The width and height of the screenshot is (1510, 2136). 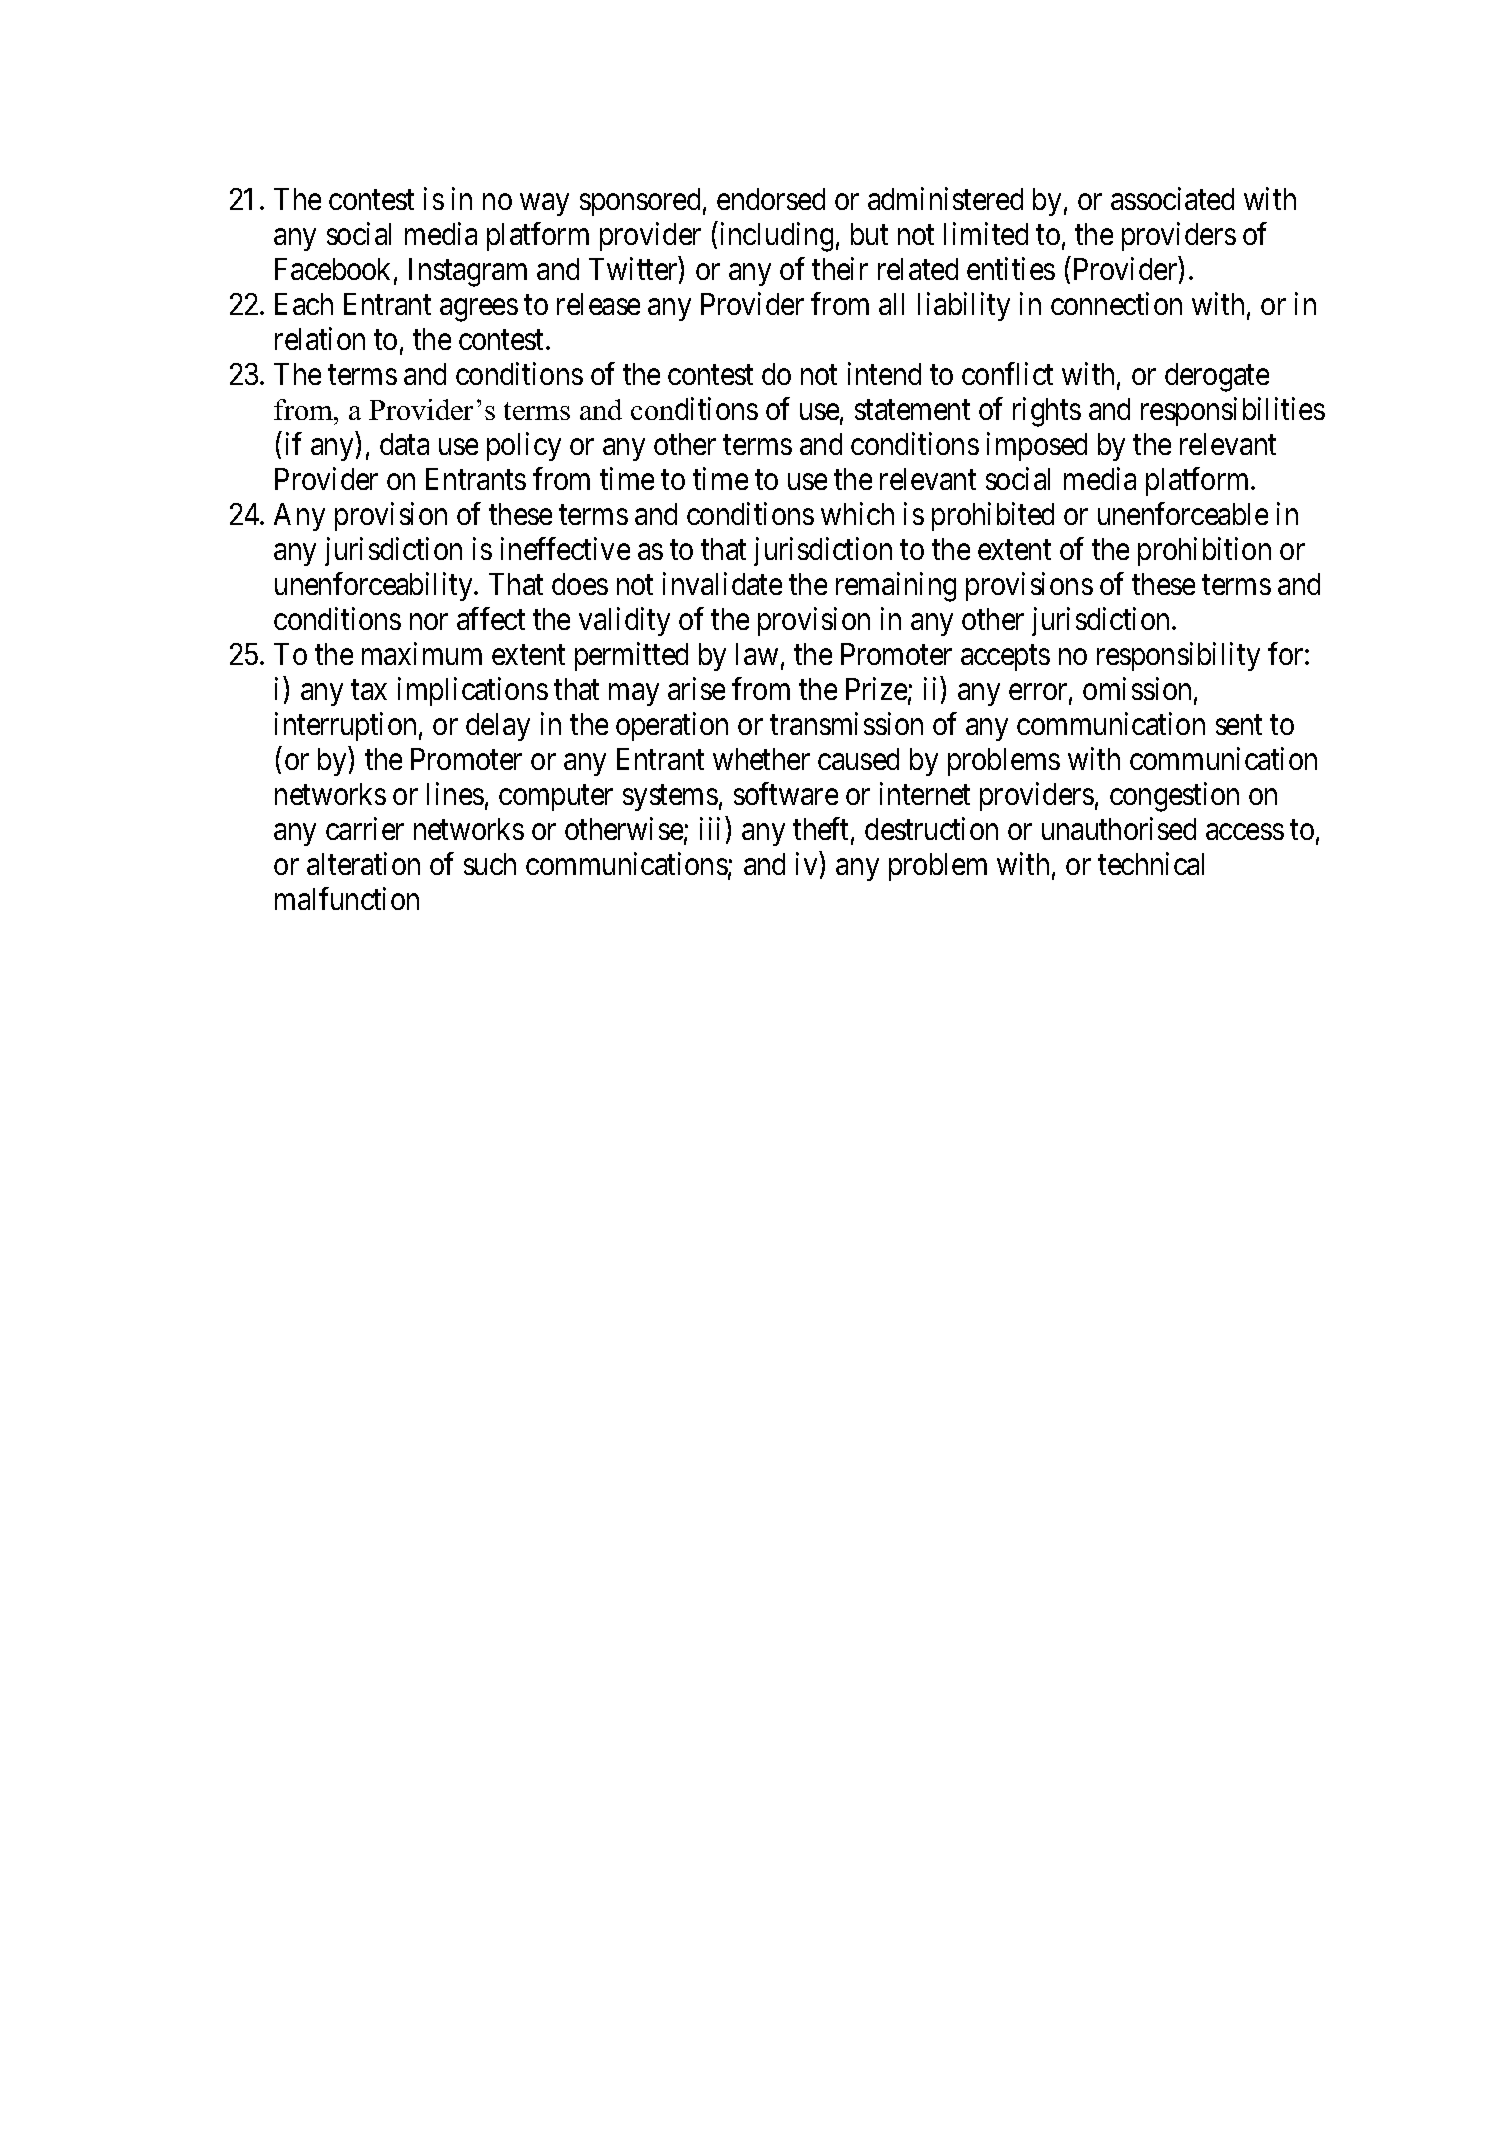 What do you see at coordinates (422, 653) in the screenshot?
I see `maximum` at bounding box center [422, 653].
